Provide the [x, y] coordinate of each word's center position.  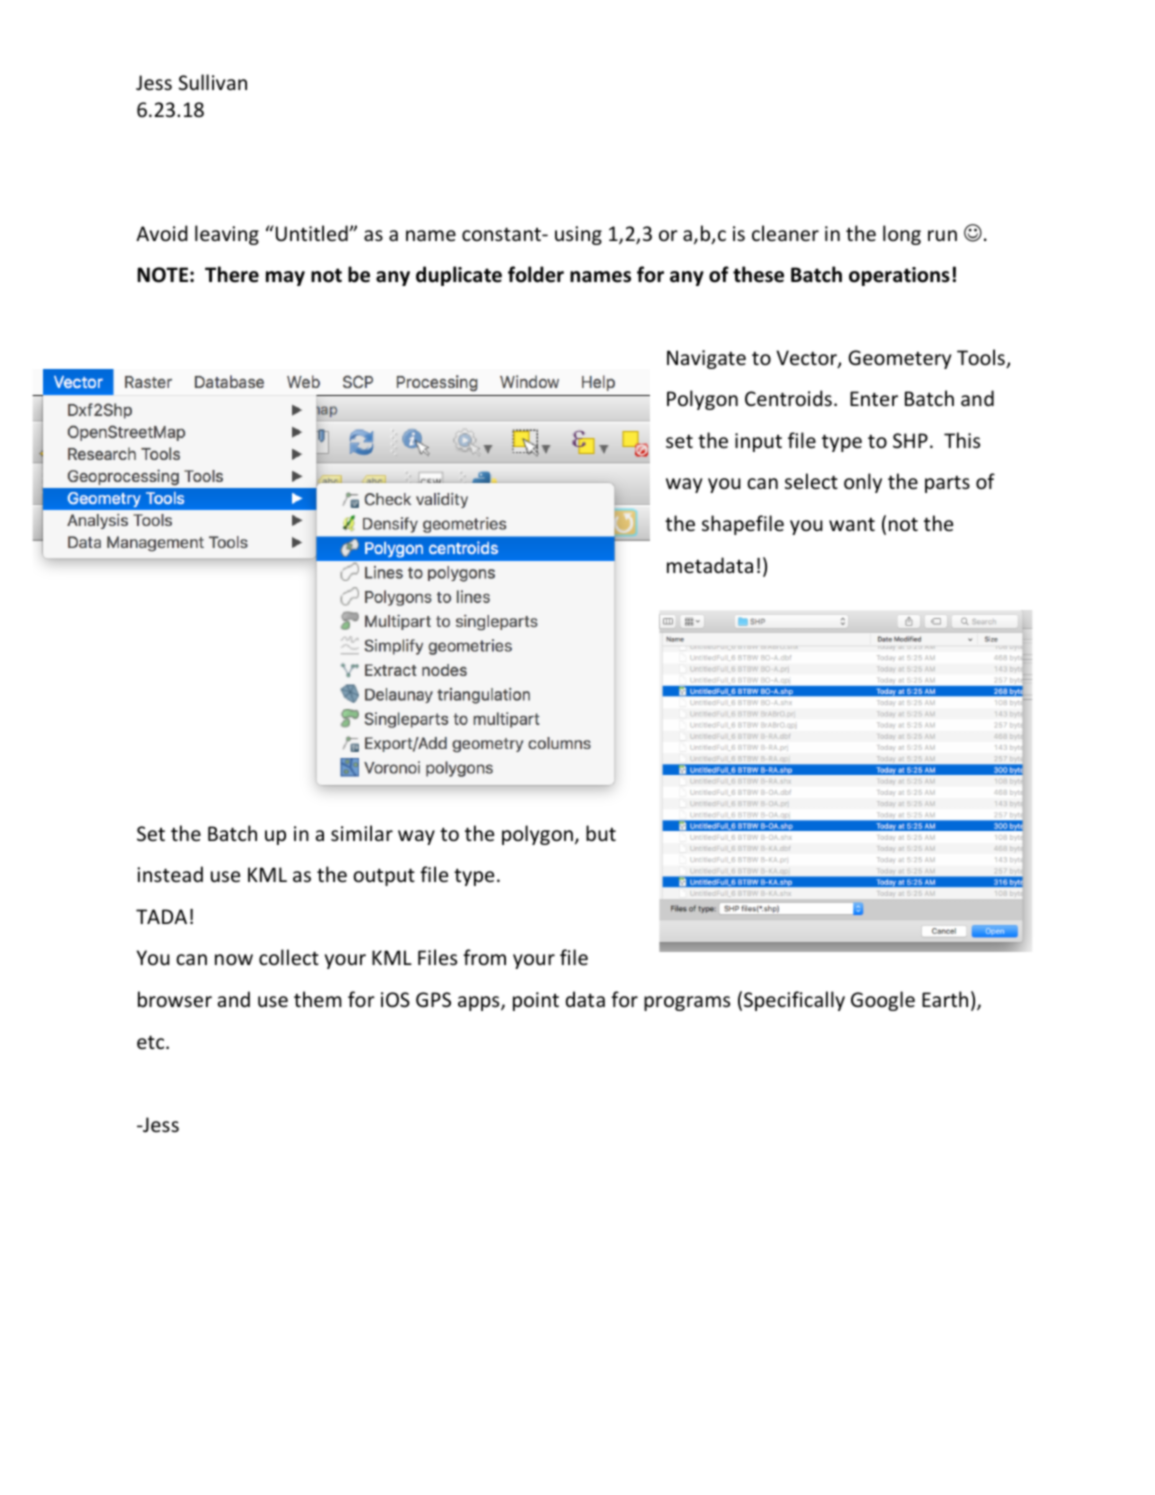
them [318, 999]
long [902, 235]
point [536, 1001]
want [852, 524]
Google [883, 1001]
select [811, 481]
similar [362, 833]
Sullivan [213, 82]
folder [536, 274]
